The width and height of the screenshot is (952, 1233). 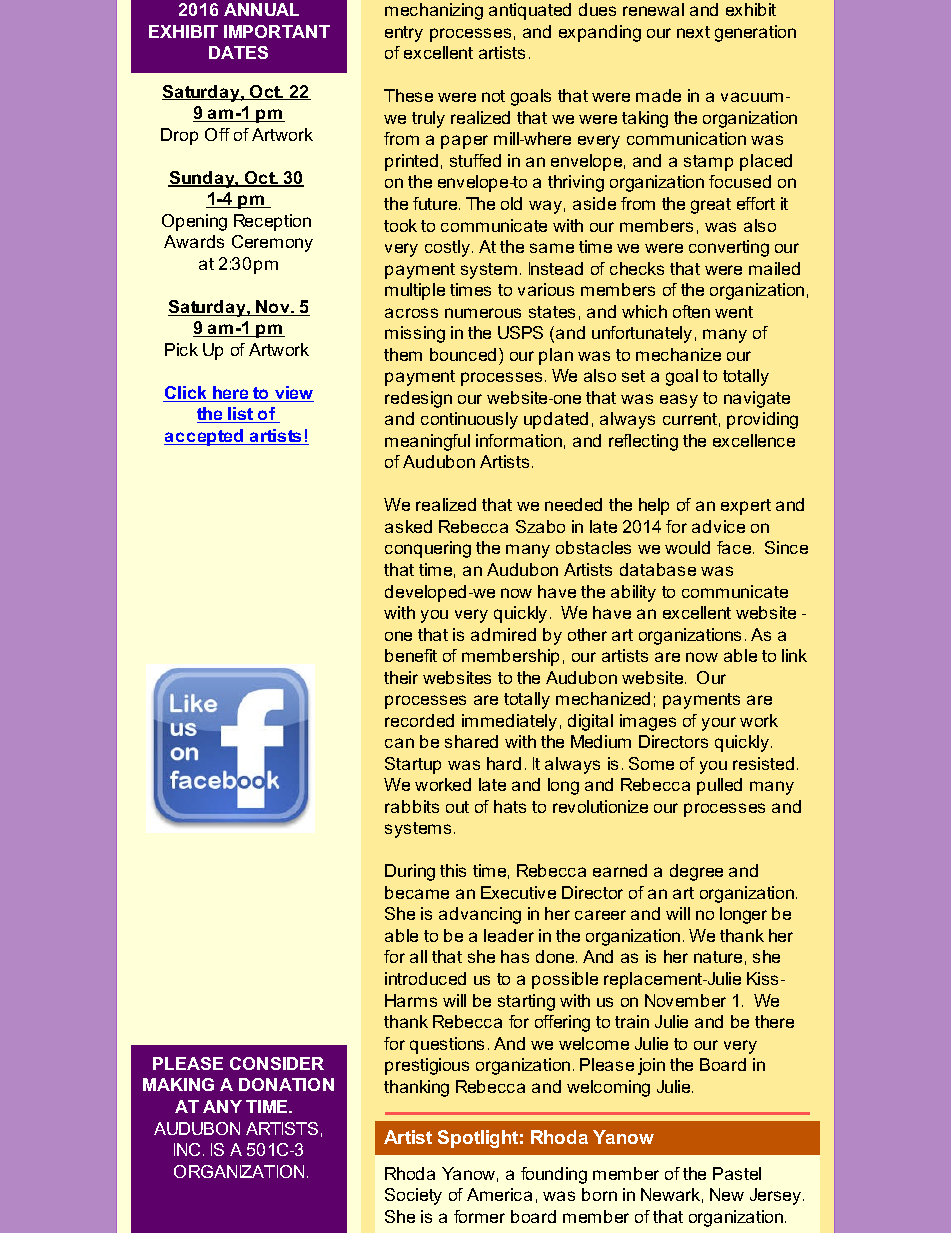 What do you see at coordinates (737, 1173) in the screenshot?
I see `Pastel` at bounding box center [737, 1173].
